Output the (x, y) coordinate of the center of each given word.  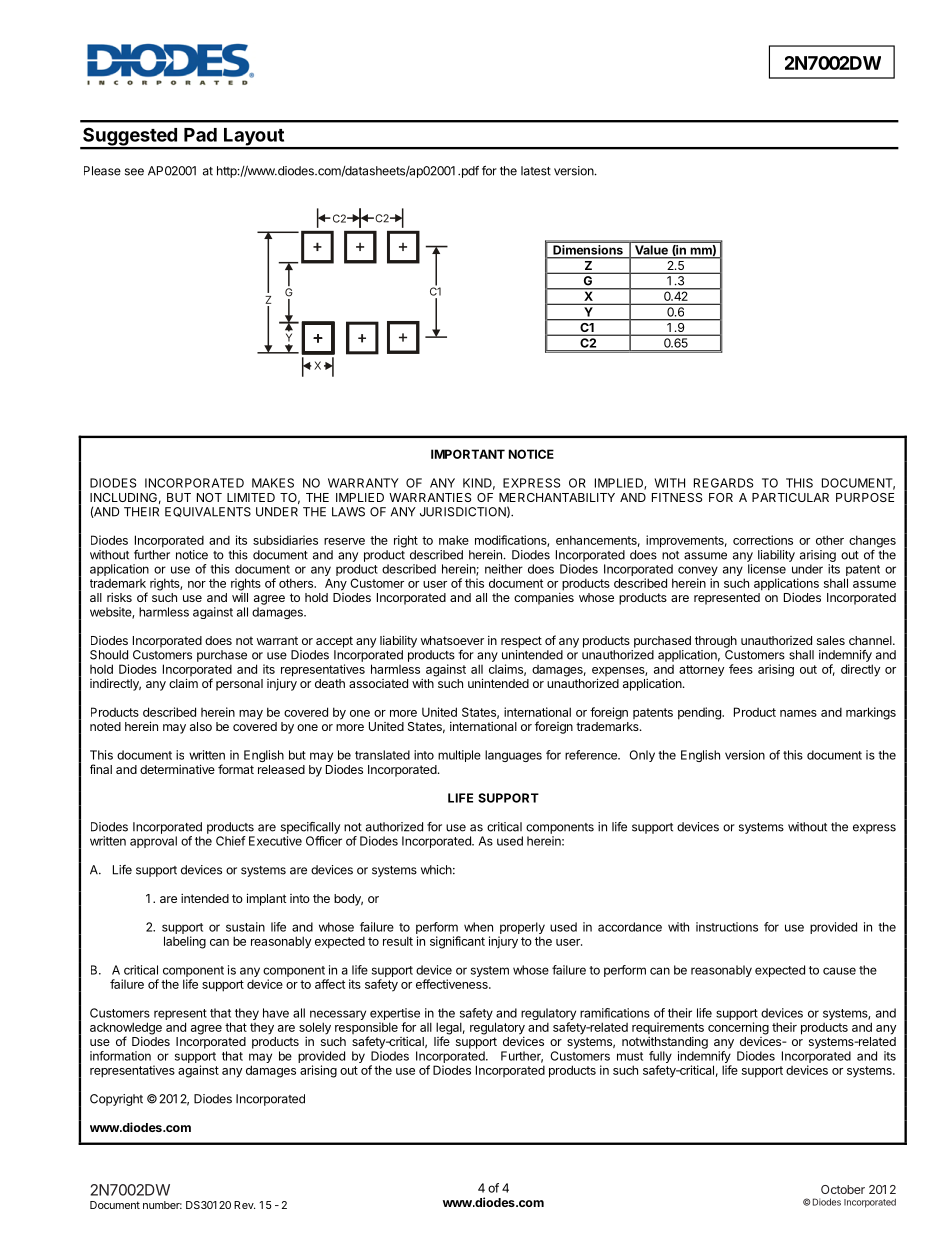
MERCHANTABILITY (557, 497)
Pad (200, 135)
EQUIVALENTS (208, 512)
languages (513, 756)
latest (536, 171)
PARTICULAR (790, 497)
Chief (231, 841)
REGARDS (723, 483)
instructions (727, 927)
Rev (244, 1205)
